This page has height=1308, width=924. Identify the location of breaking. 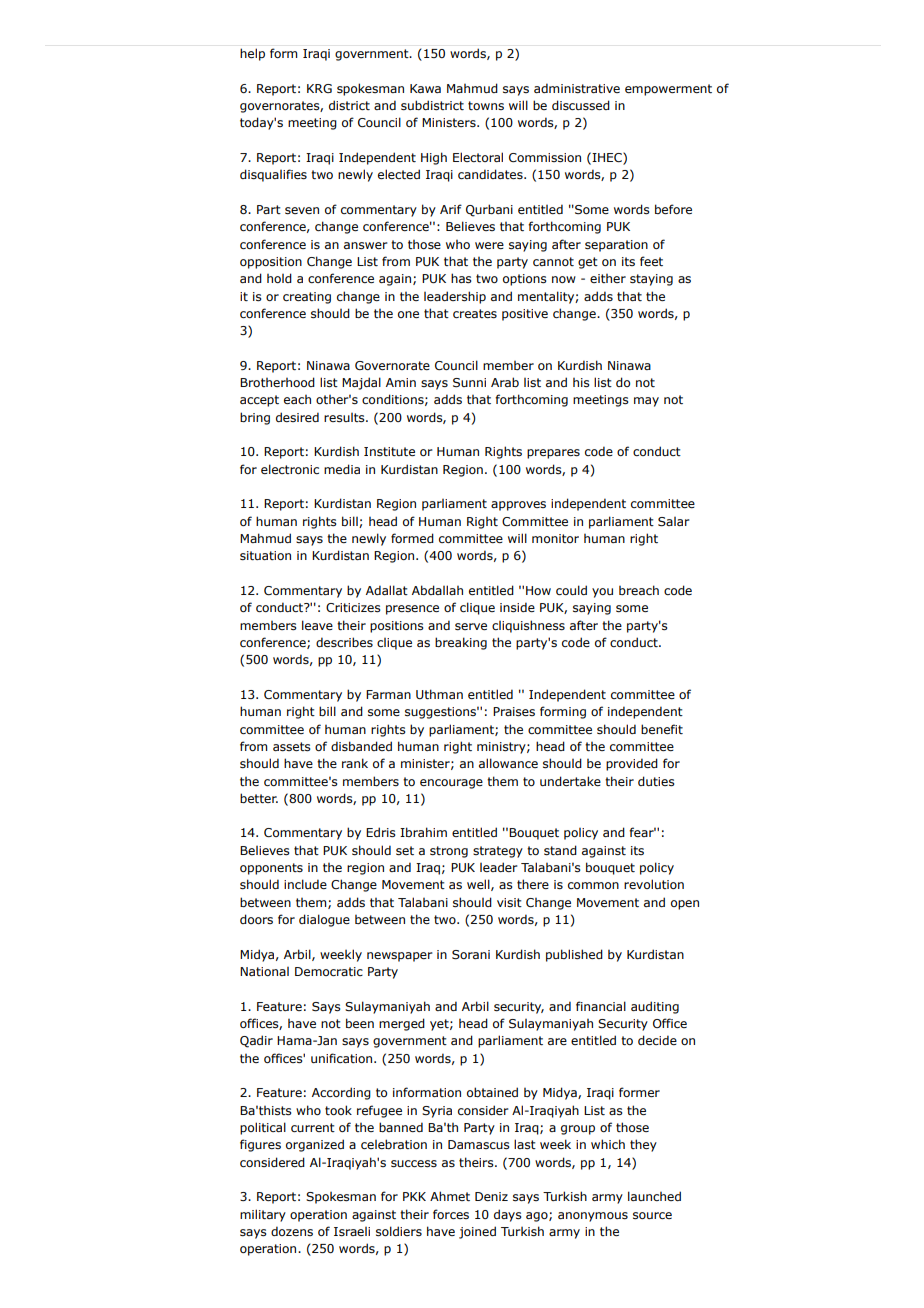
(461, 643).
